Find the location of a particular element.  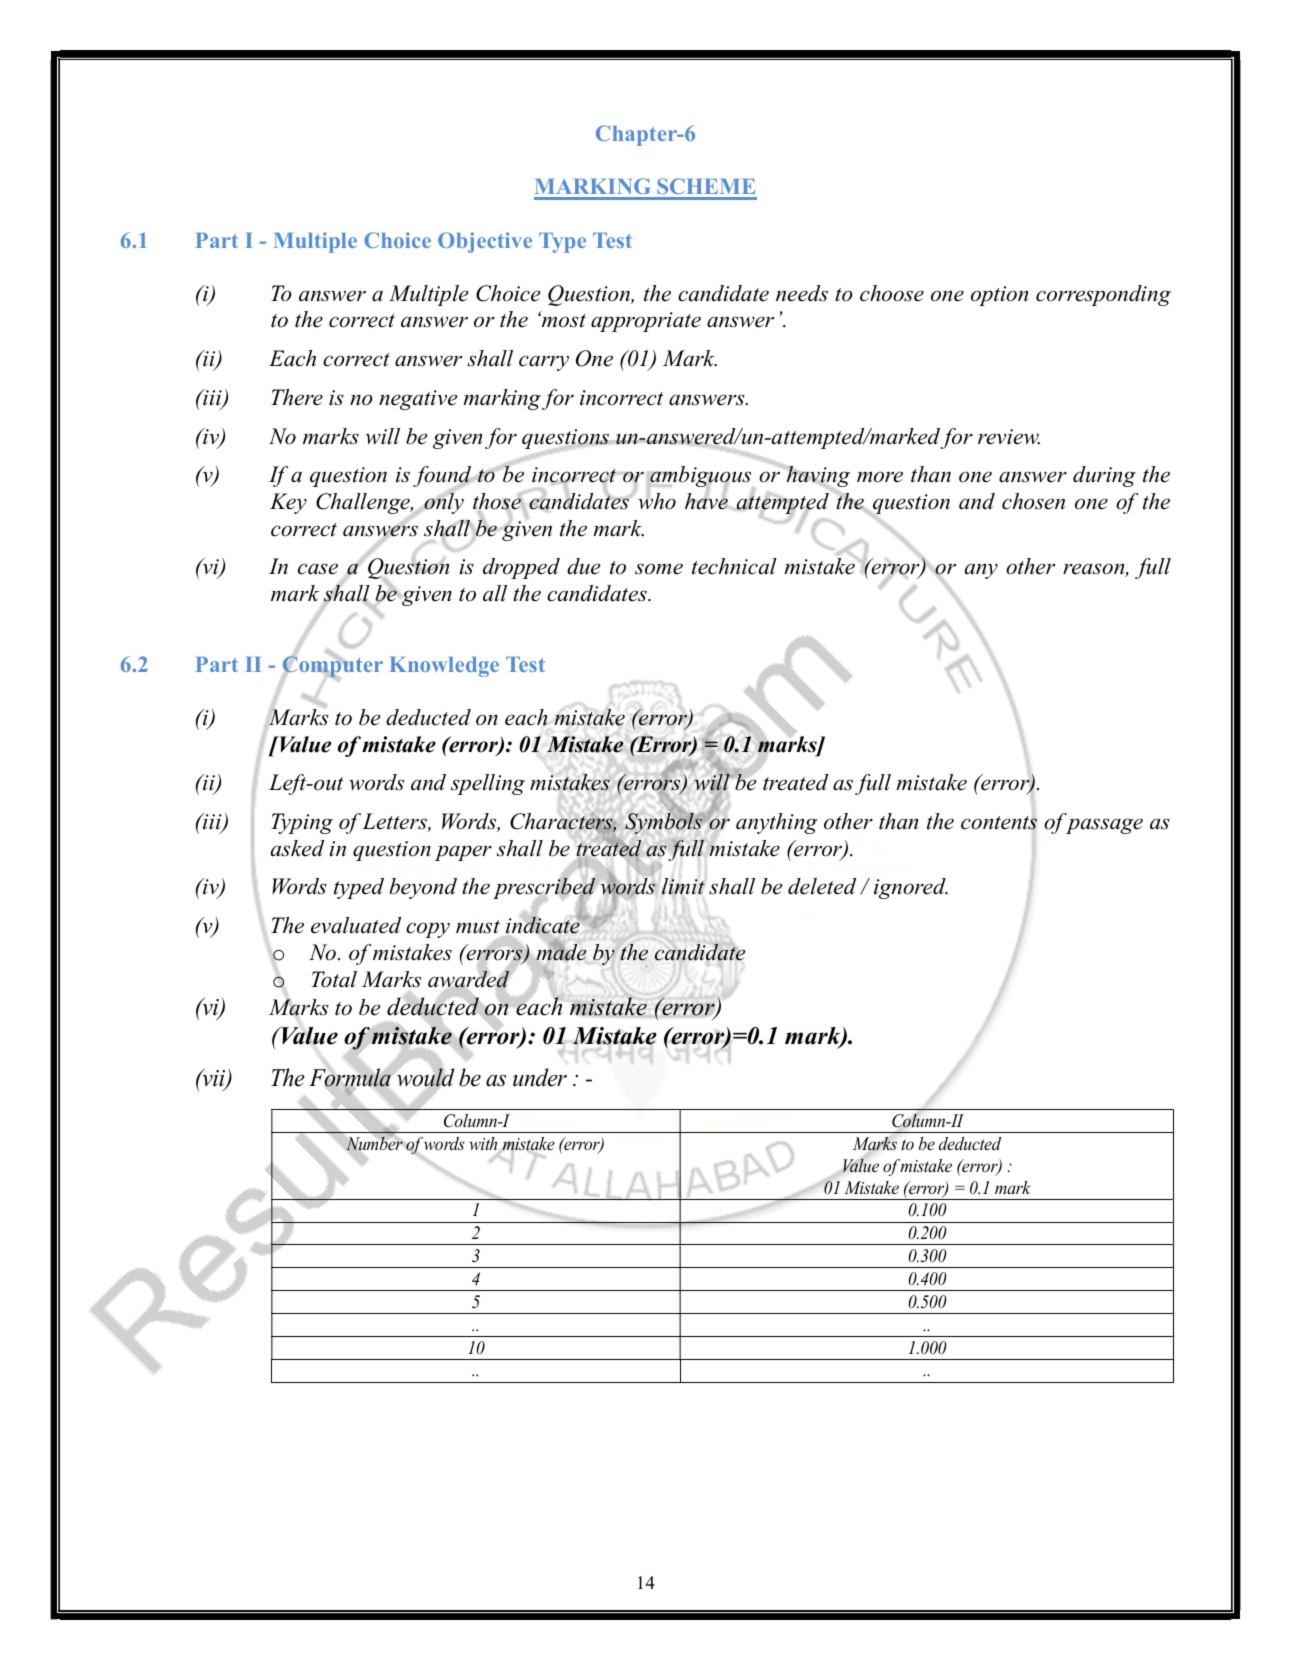

some is located at coordinates (659, 569).
